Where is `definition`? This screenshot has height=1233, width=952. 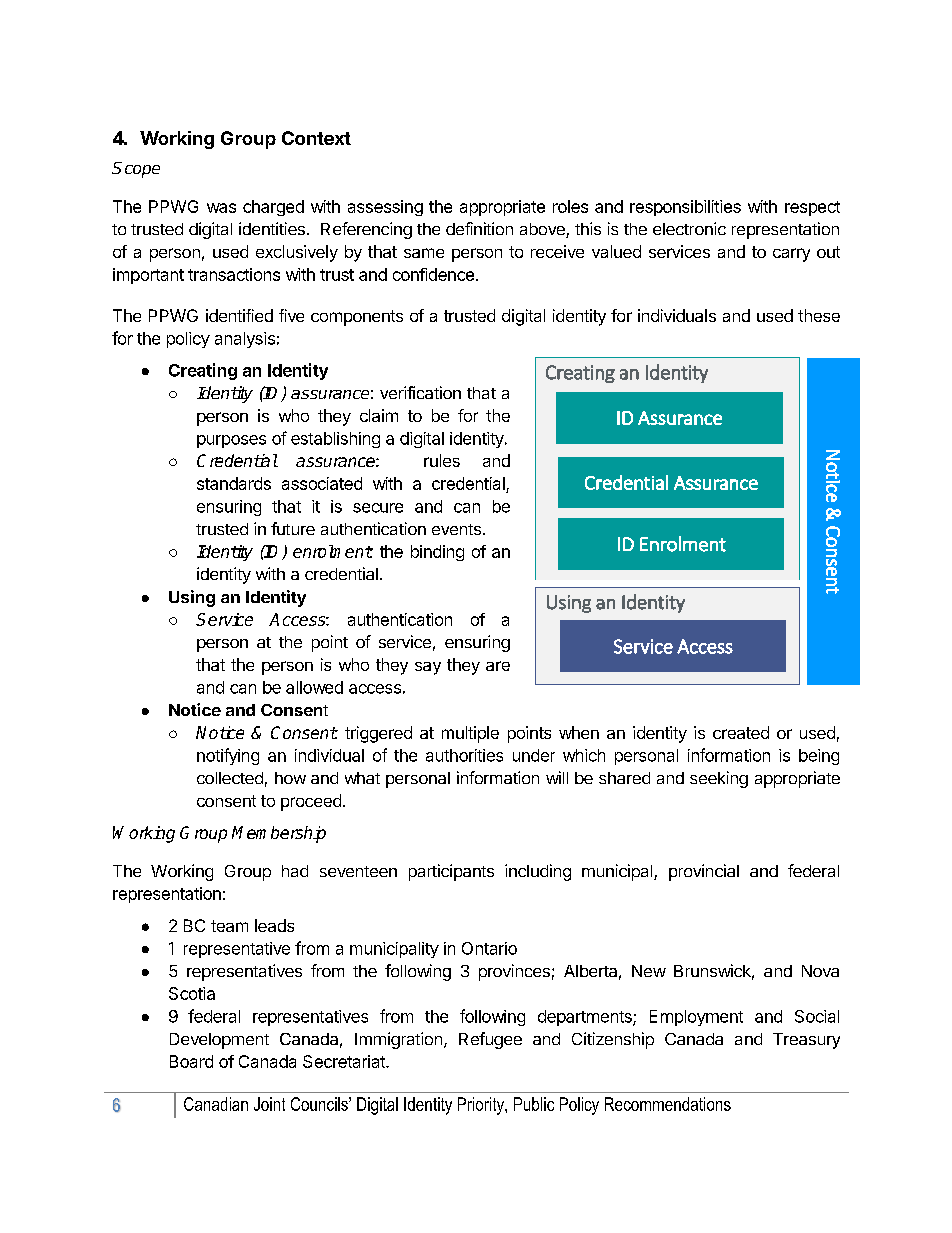
definition is located at coordinates (479, 228).
